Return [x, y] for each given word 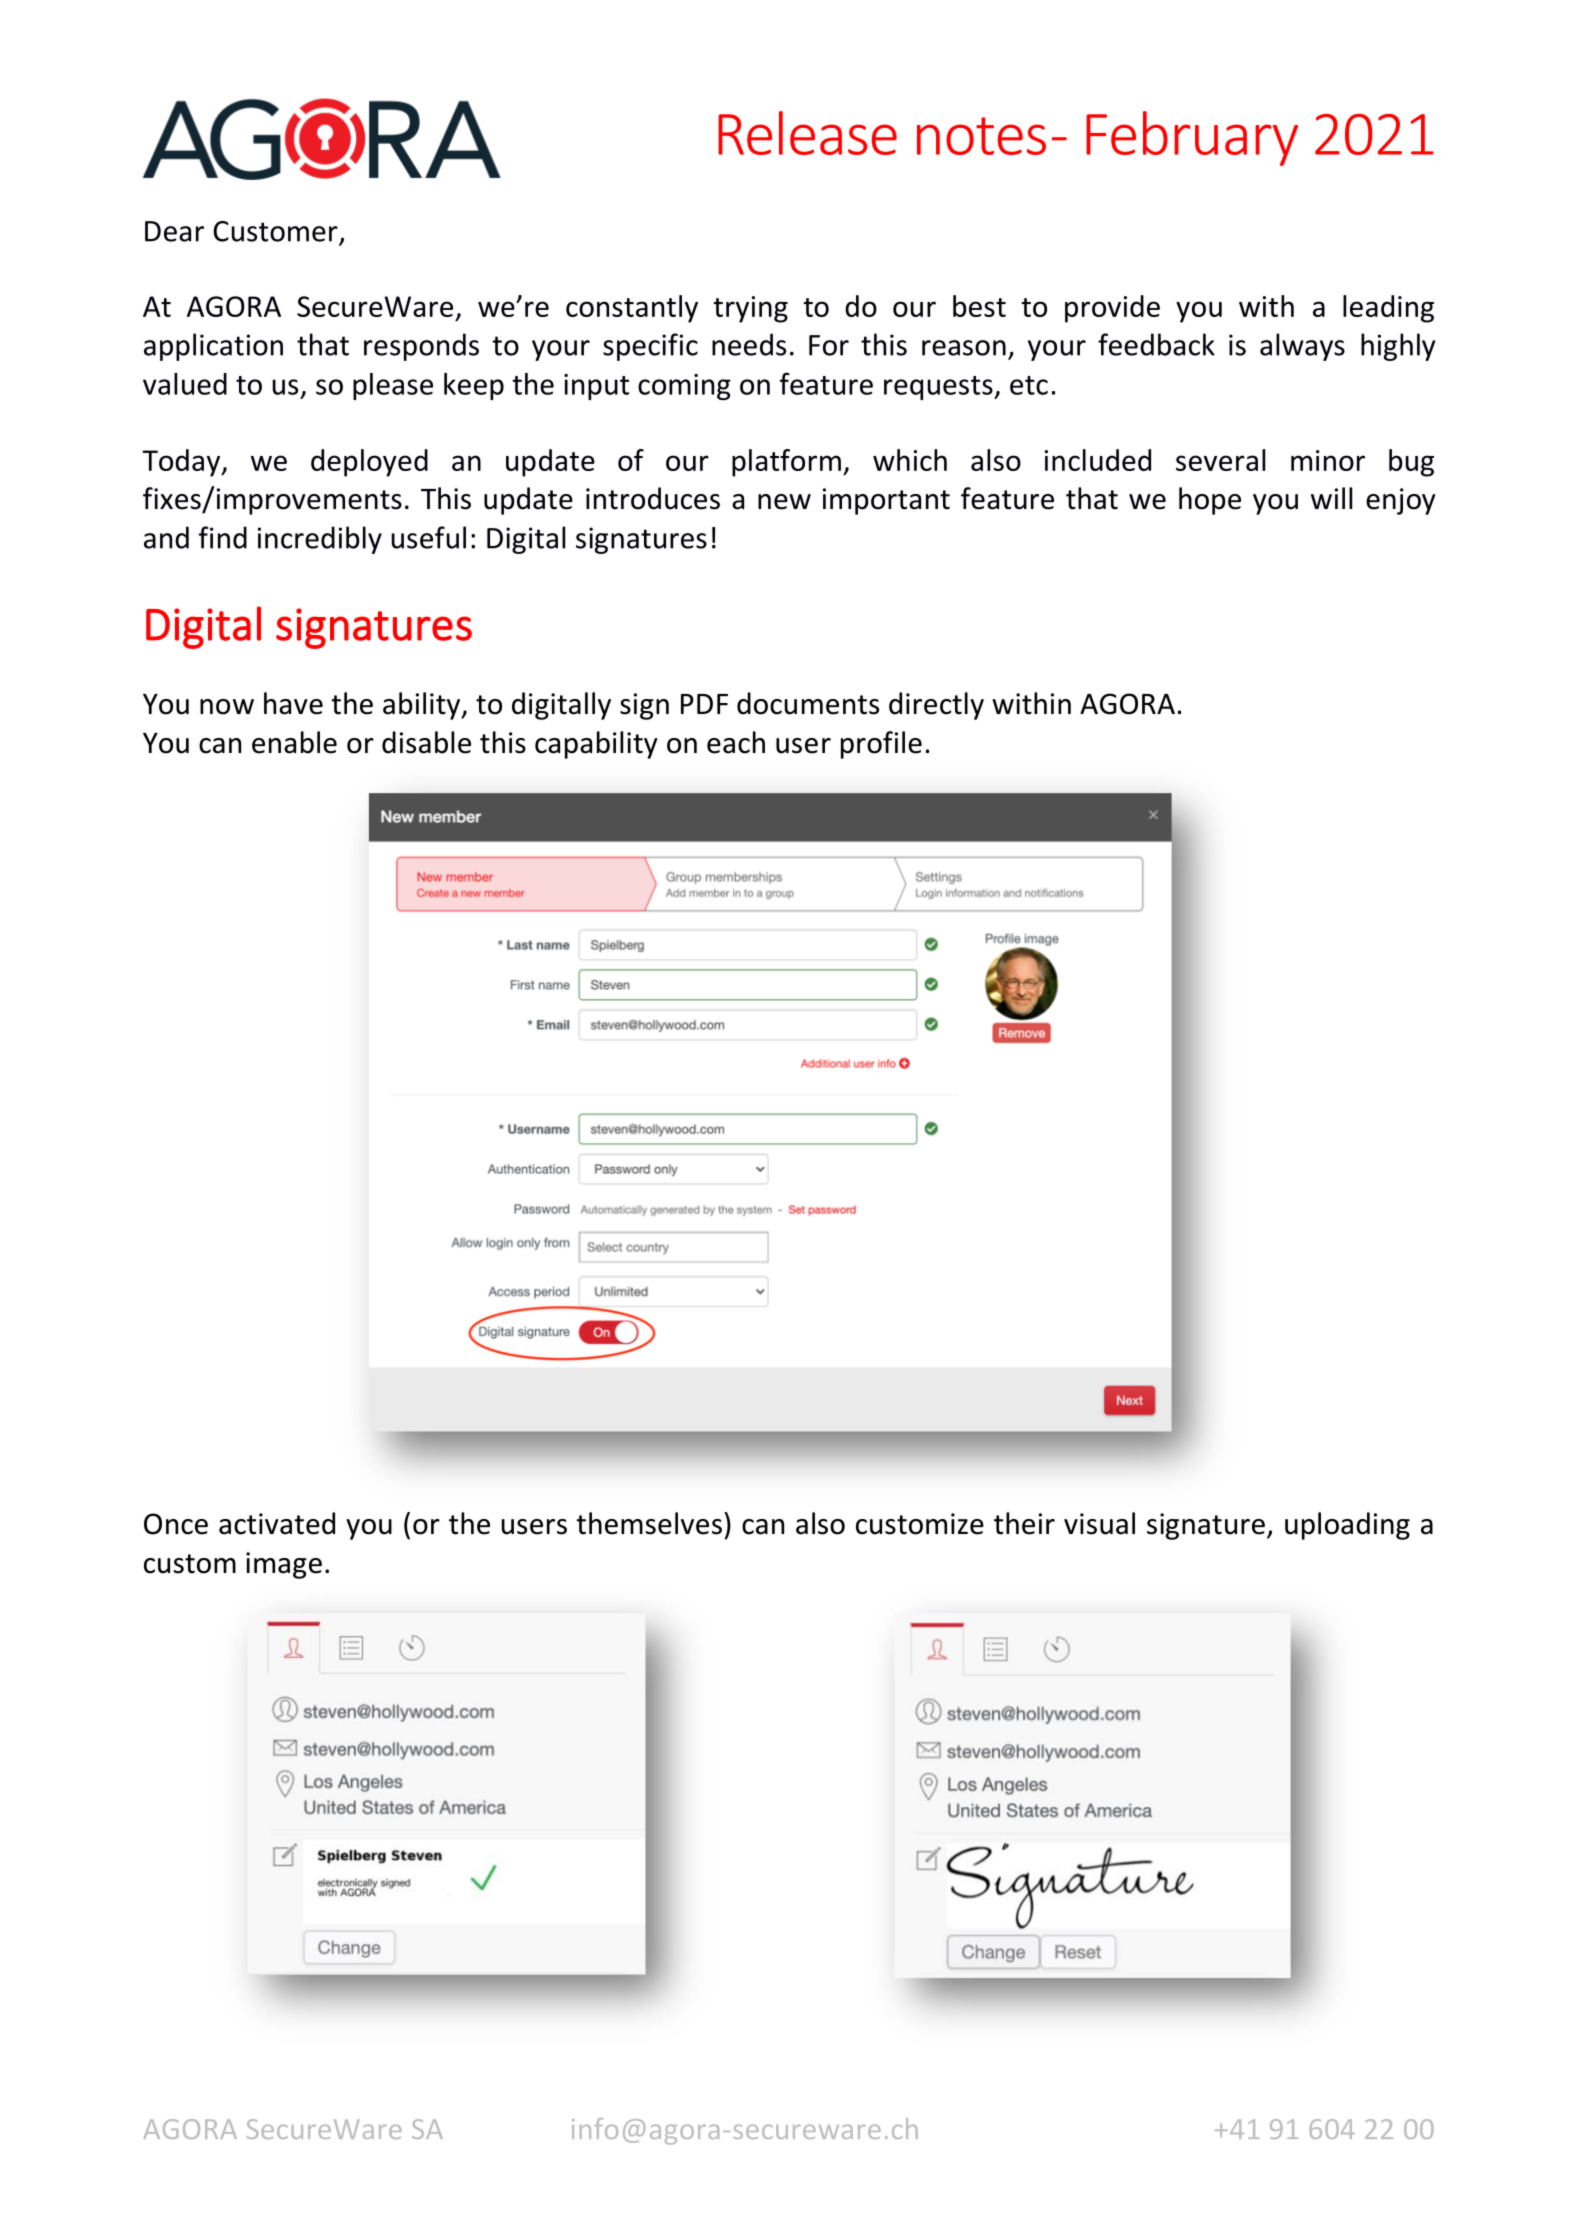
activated [277, 1523]
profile [881, 745]
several [1220, 460]
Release [807, 133]
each [736, 742]
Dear [174, 231]
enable [294, 742]
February [1192, 138]
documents [808, 703]
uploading [1347, 1526]
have [293, 703]
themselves [649, 1523]
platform [786, 463]
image [284, 1565]
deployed [369, 463]
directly [936, 706]
